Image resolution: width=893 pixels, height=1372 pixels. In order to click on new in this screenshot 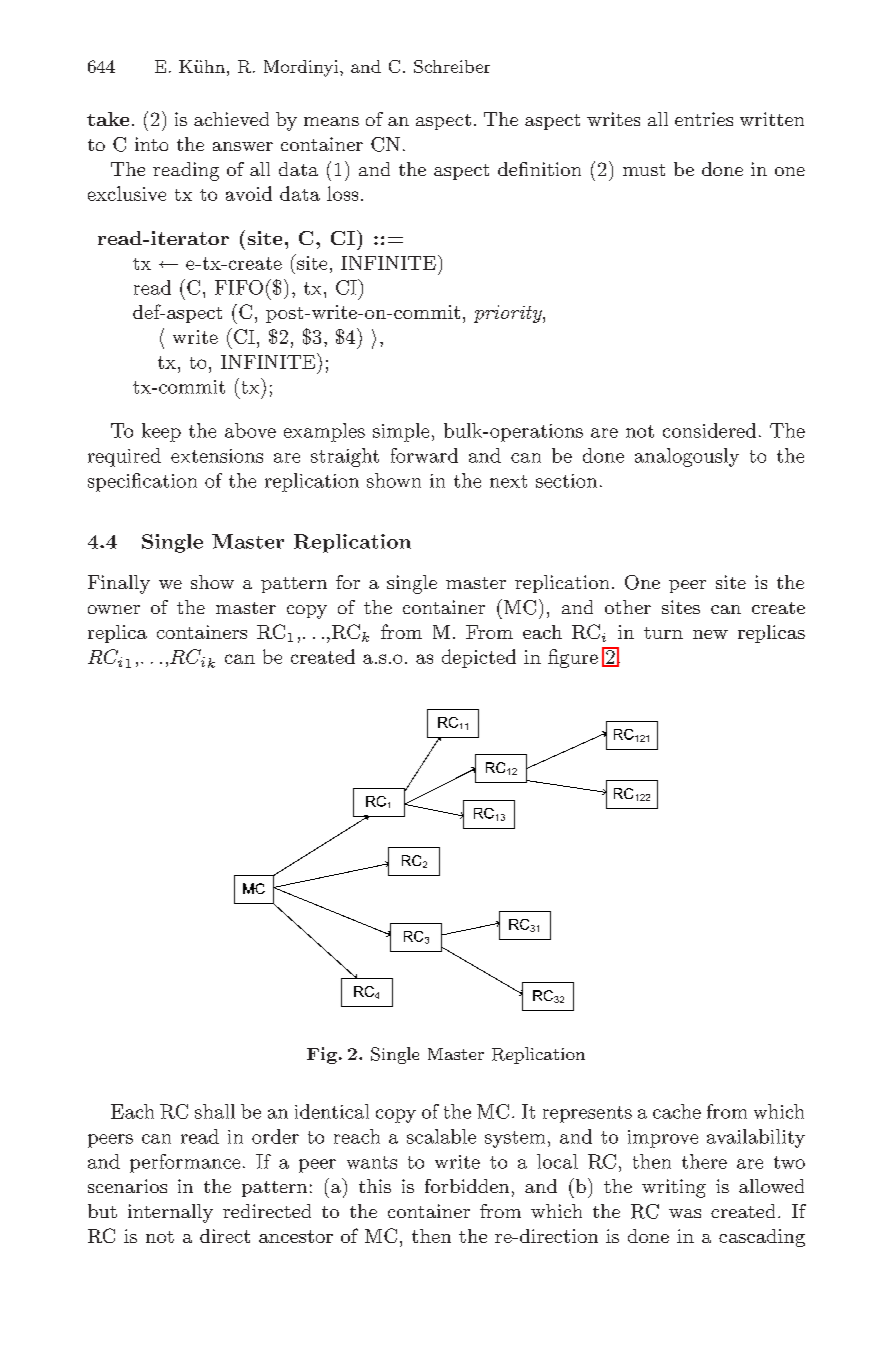, I will do `click(710, 634)`.
